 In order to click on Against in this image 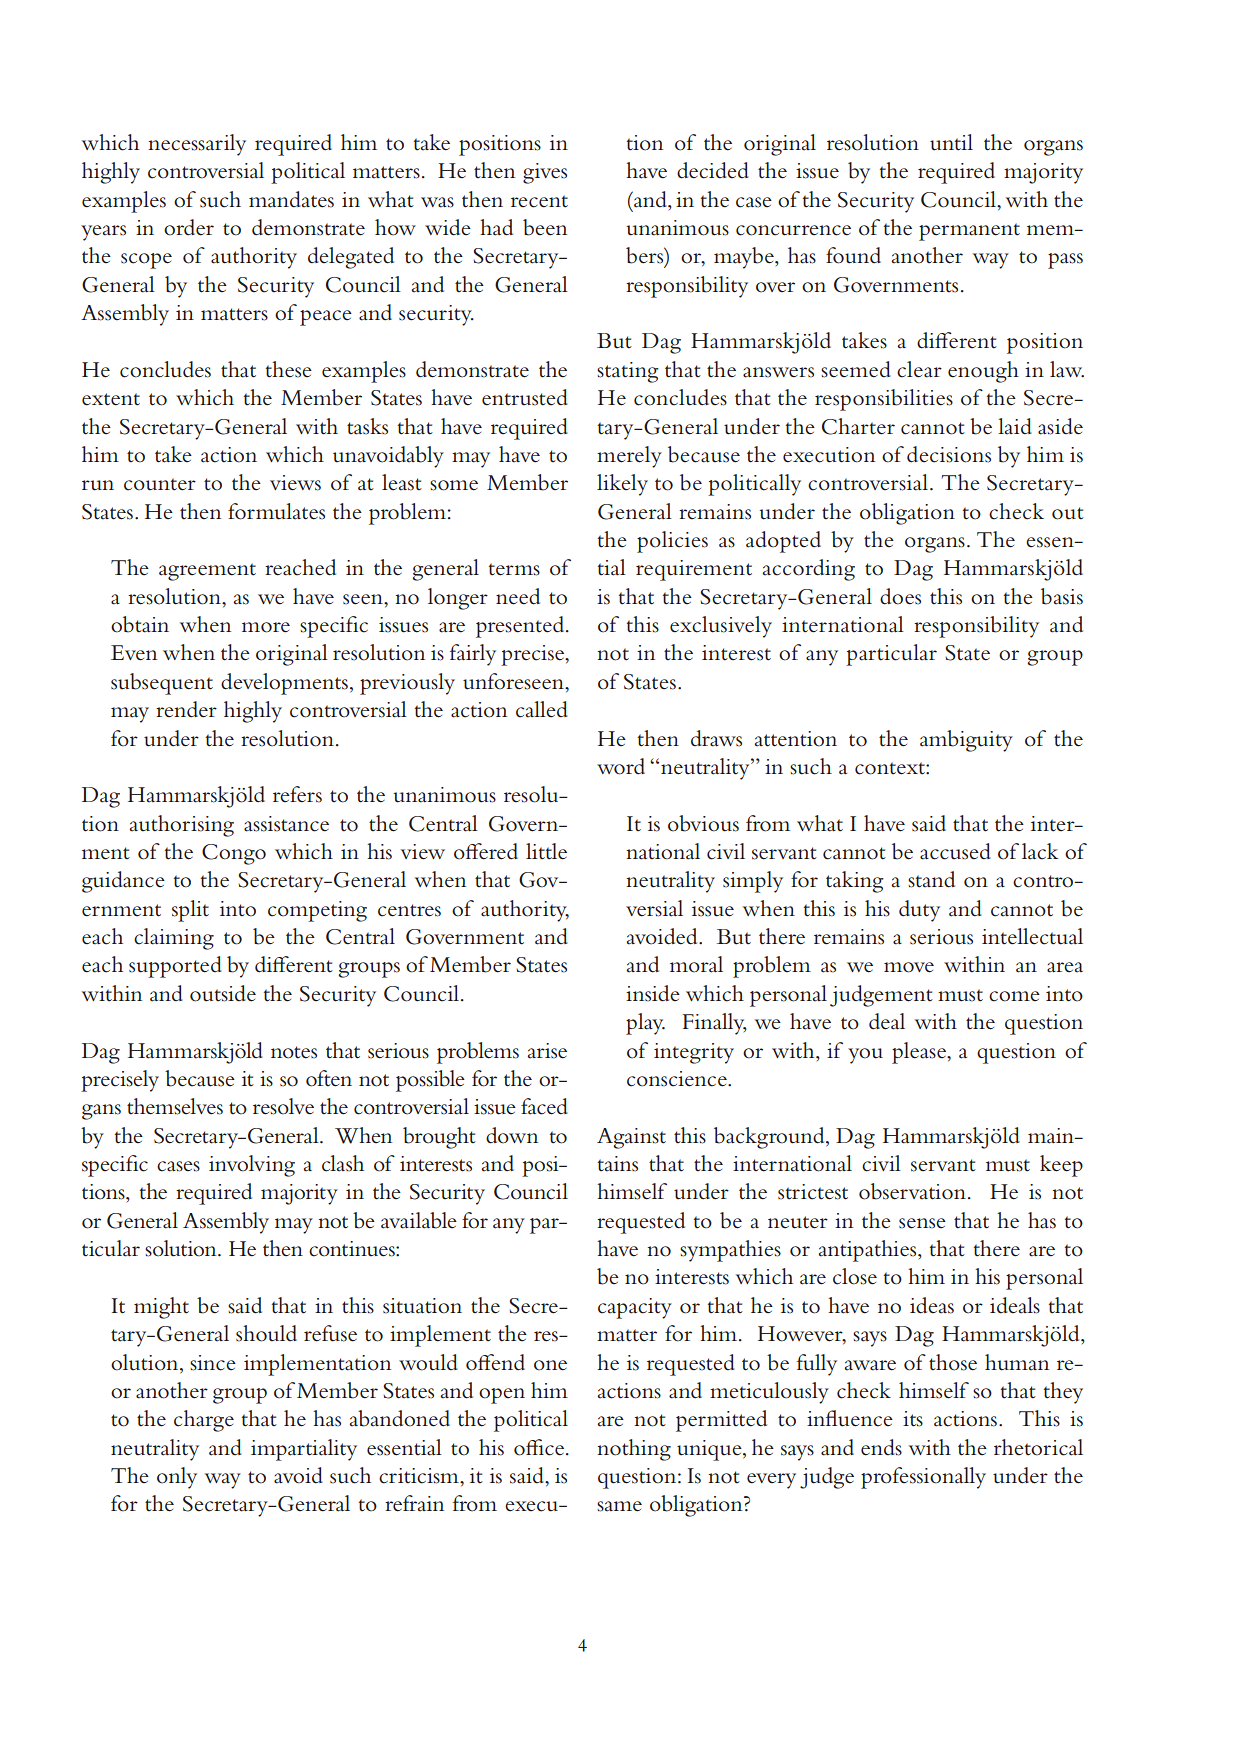, I will do `click(631, 1138)`.
